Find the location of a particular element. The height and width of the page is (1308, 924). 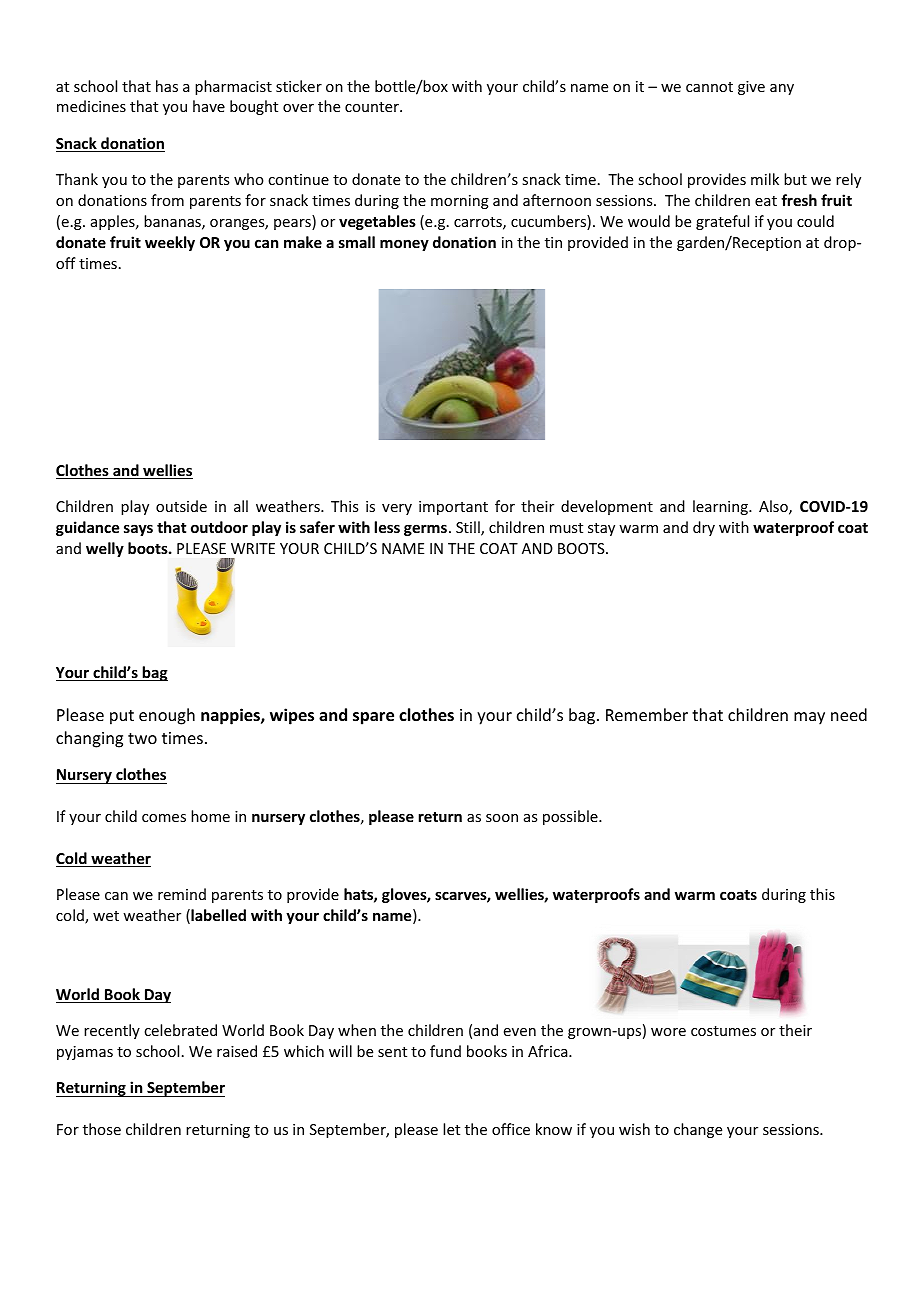

those is located at coordinates (102, 1129).
